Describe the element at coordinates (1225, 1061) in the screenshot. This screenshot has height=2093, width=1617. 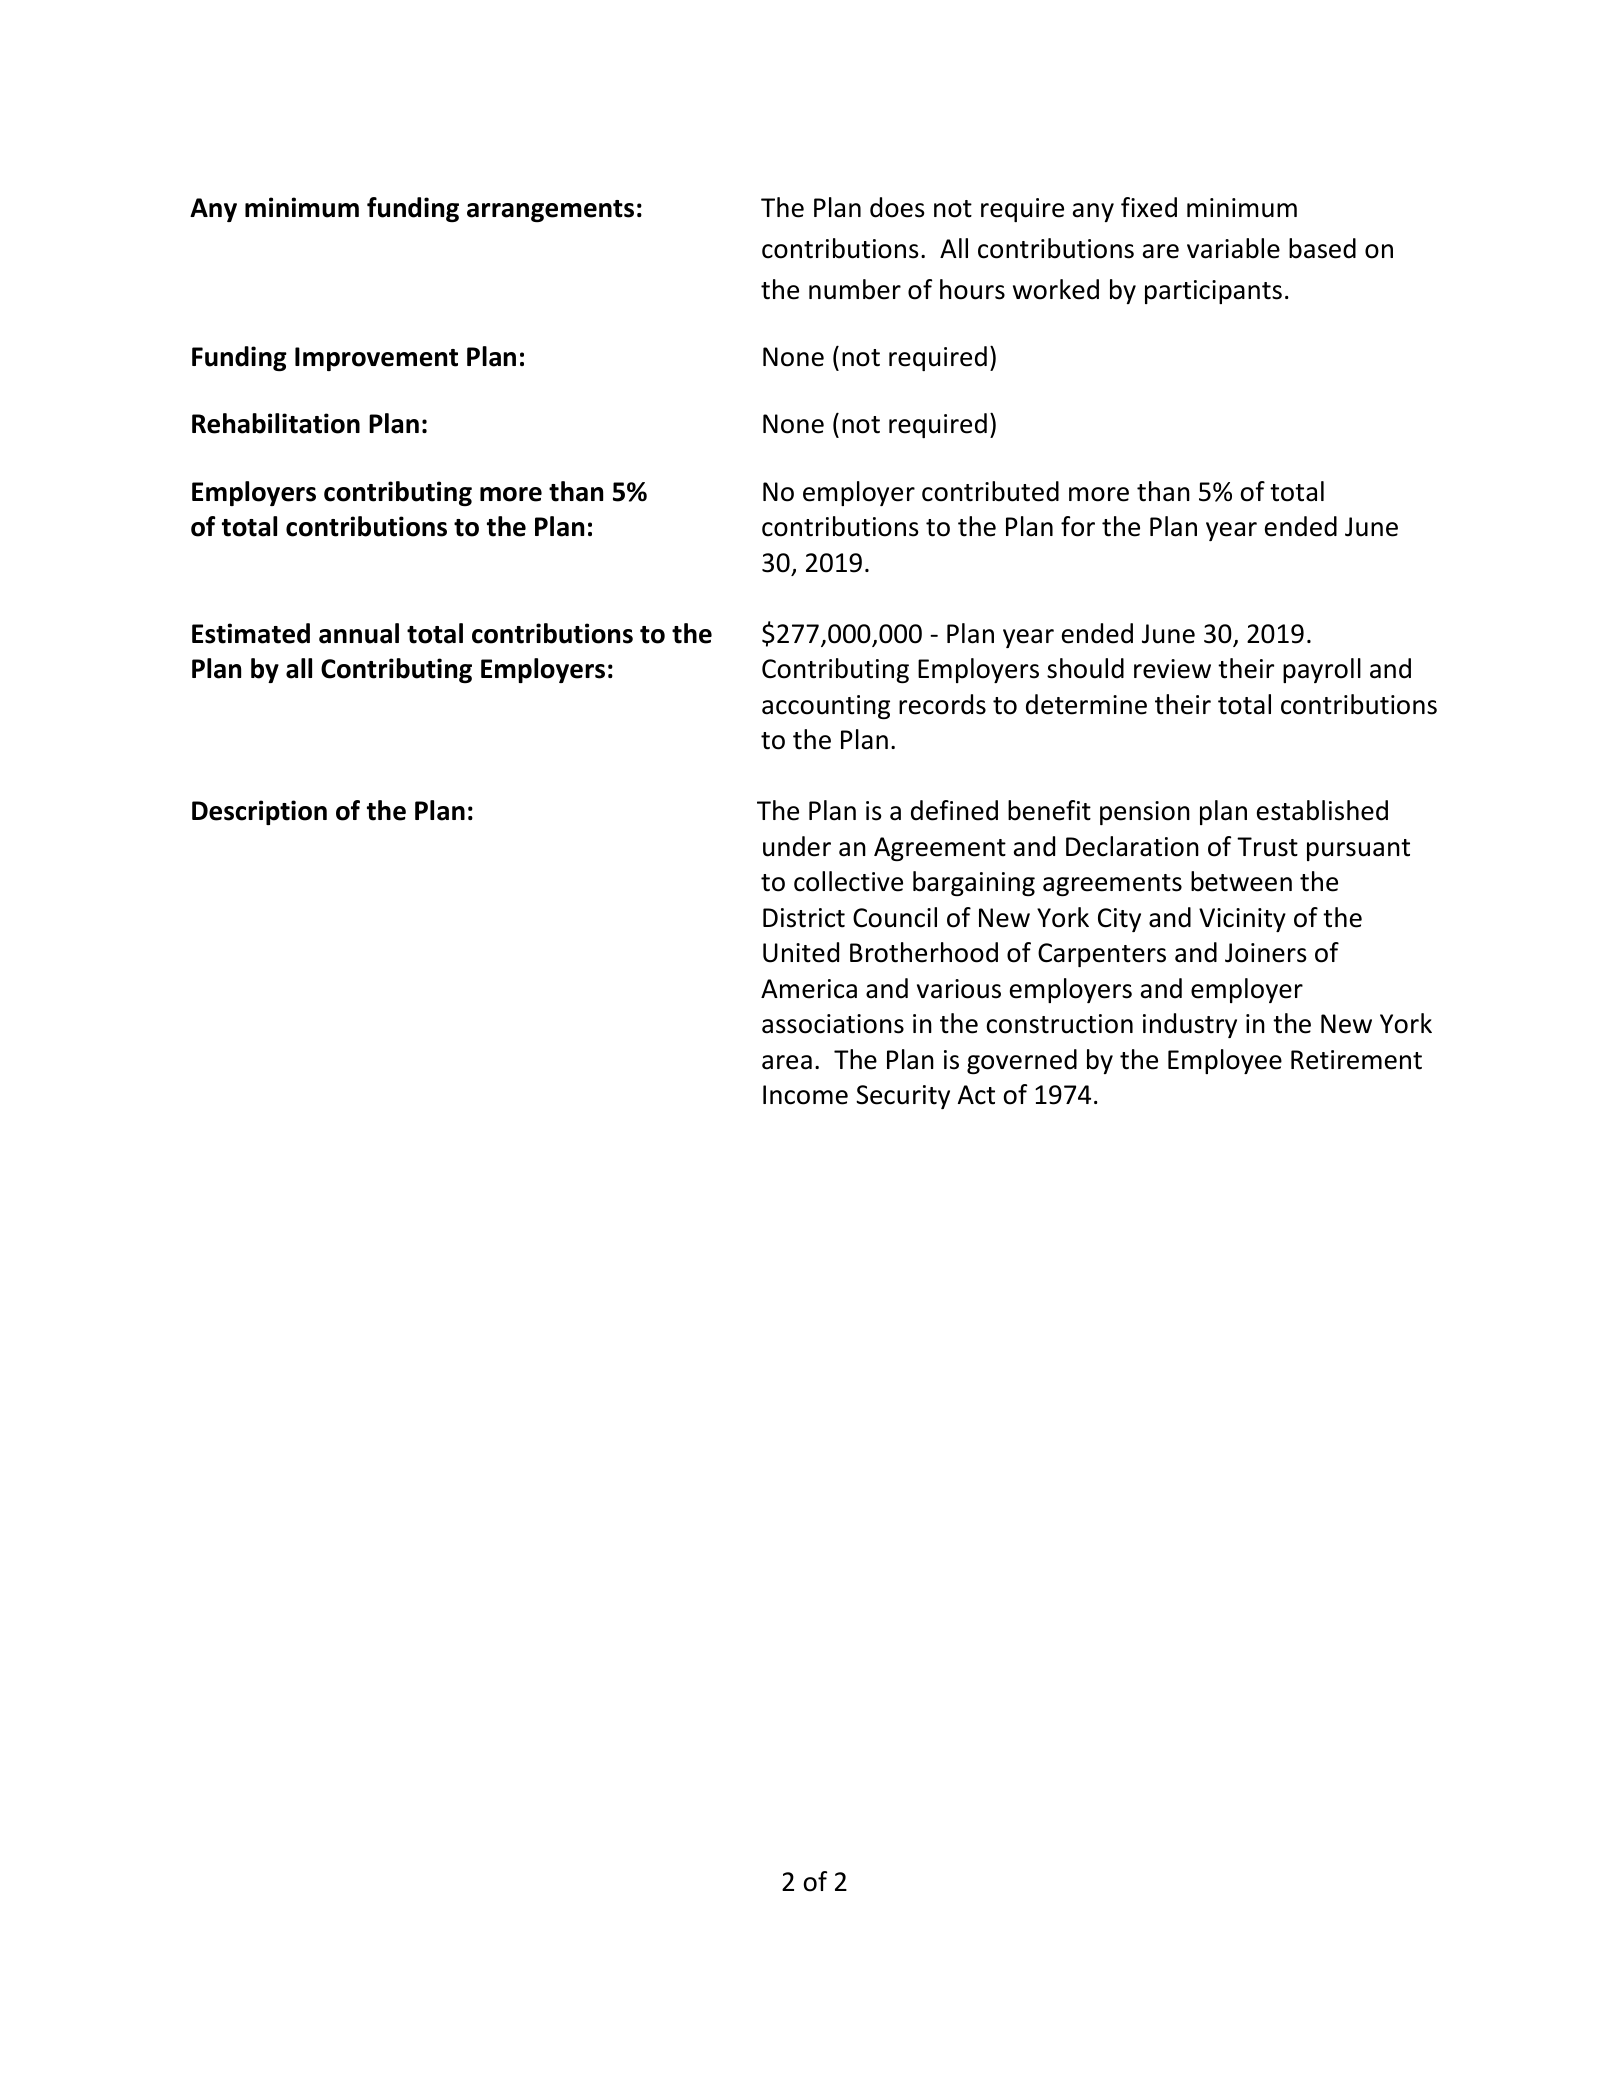
I see `Employee` at that location.
